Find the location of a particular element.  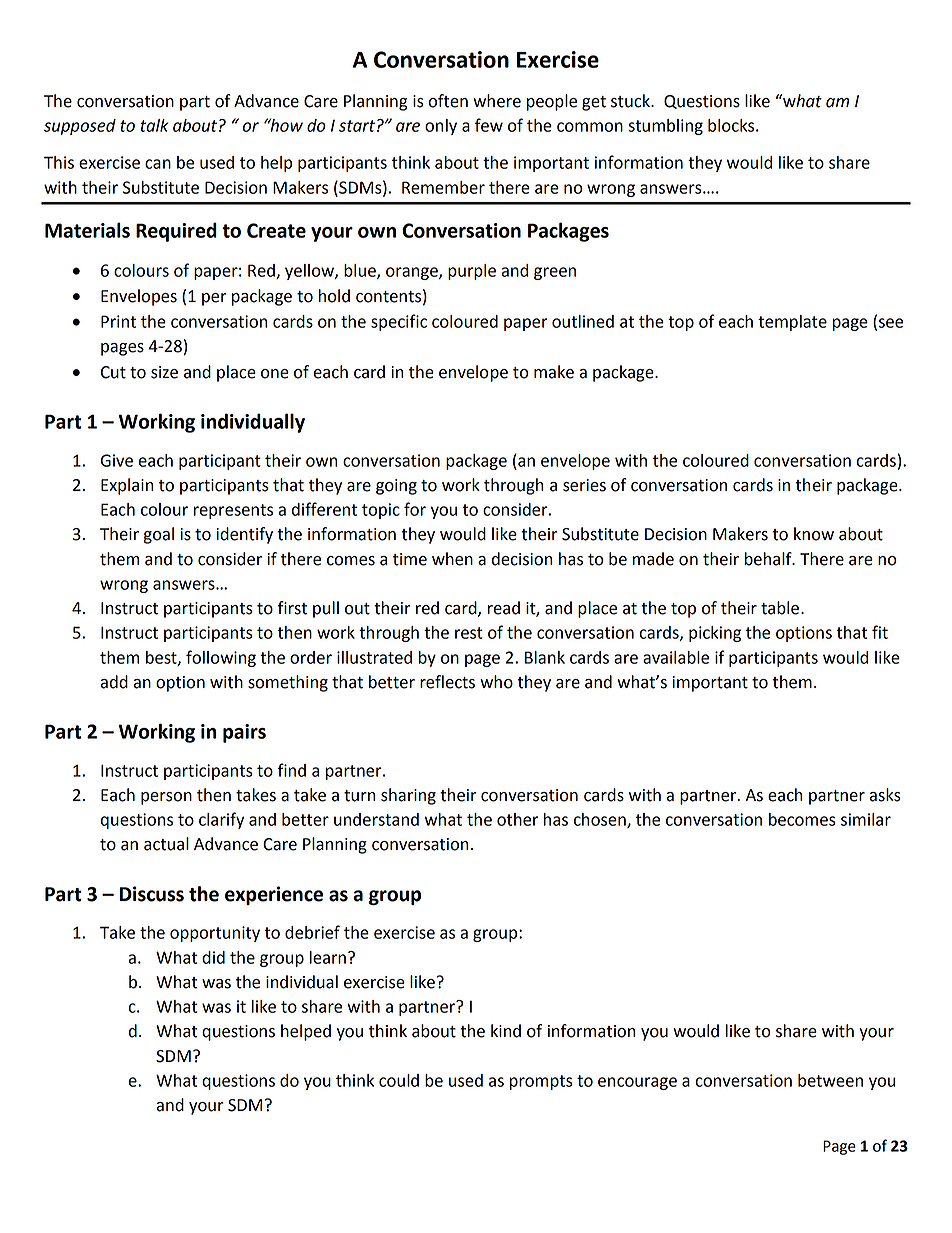

few is located at coordinates (489, 125).
